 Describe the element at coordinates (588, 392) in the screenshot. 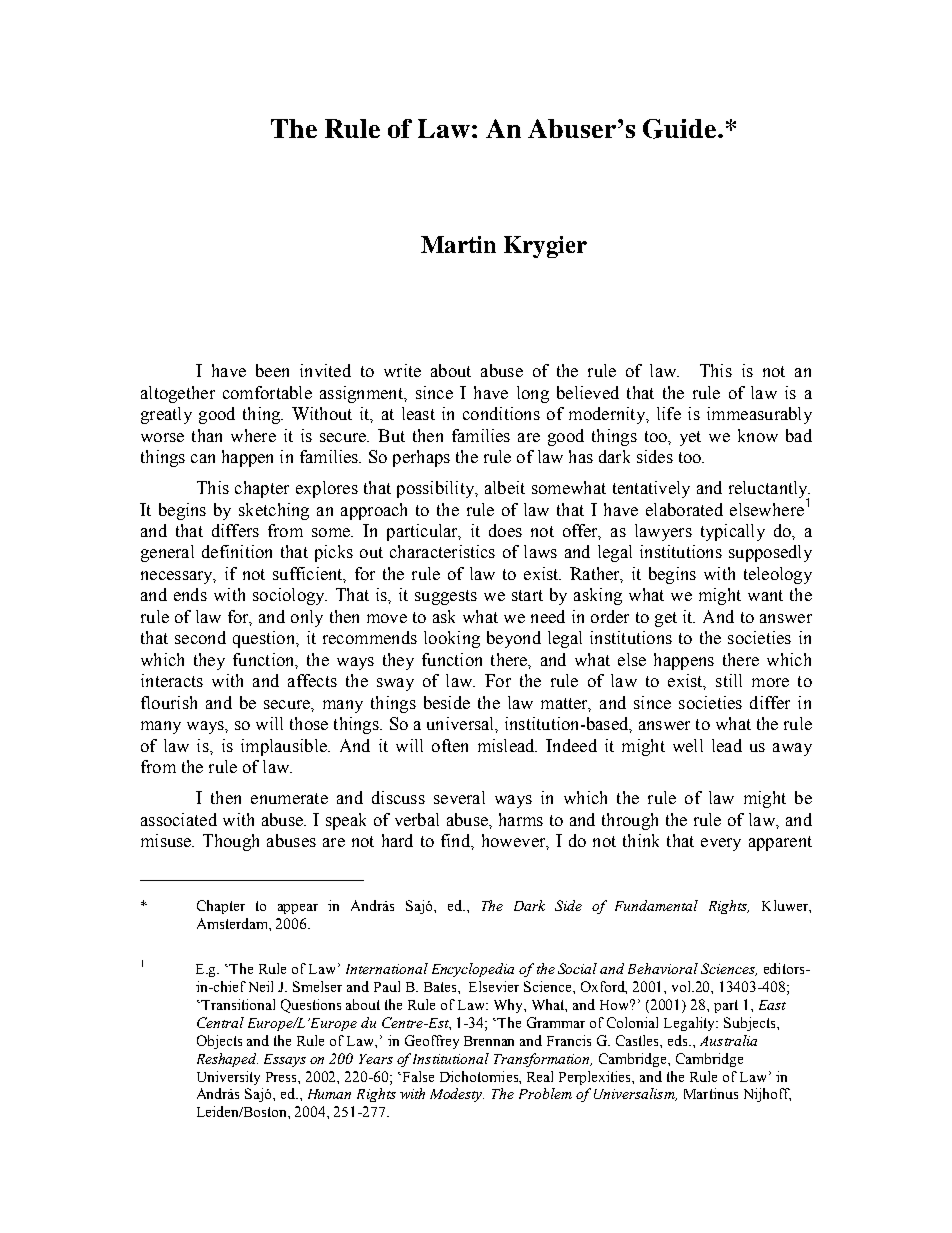

I see `believed` at that location.
